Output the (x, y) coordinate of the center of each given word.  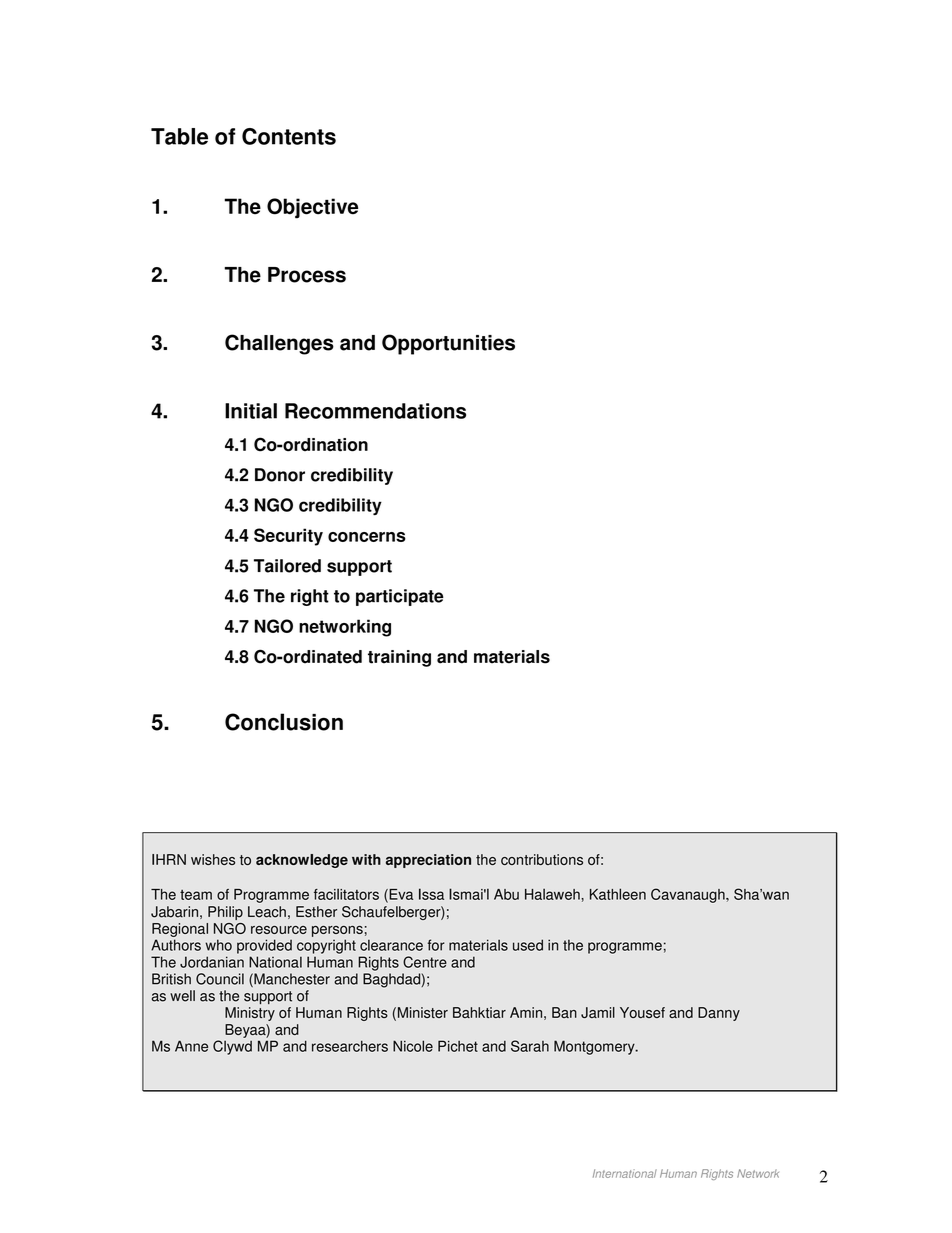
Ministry (250, 1014)
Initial (251, 411)
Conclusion (284, 722)
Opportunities (448, 344)
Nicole (413, 1046)
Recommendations (375, 411)
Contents (289, 136)
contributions (542, 859)
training (399, 658)
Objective (312, 208)
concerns (367, 537)
